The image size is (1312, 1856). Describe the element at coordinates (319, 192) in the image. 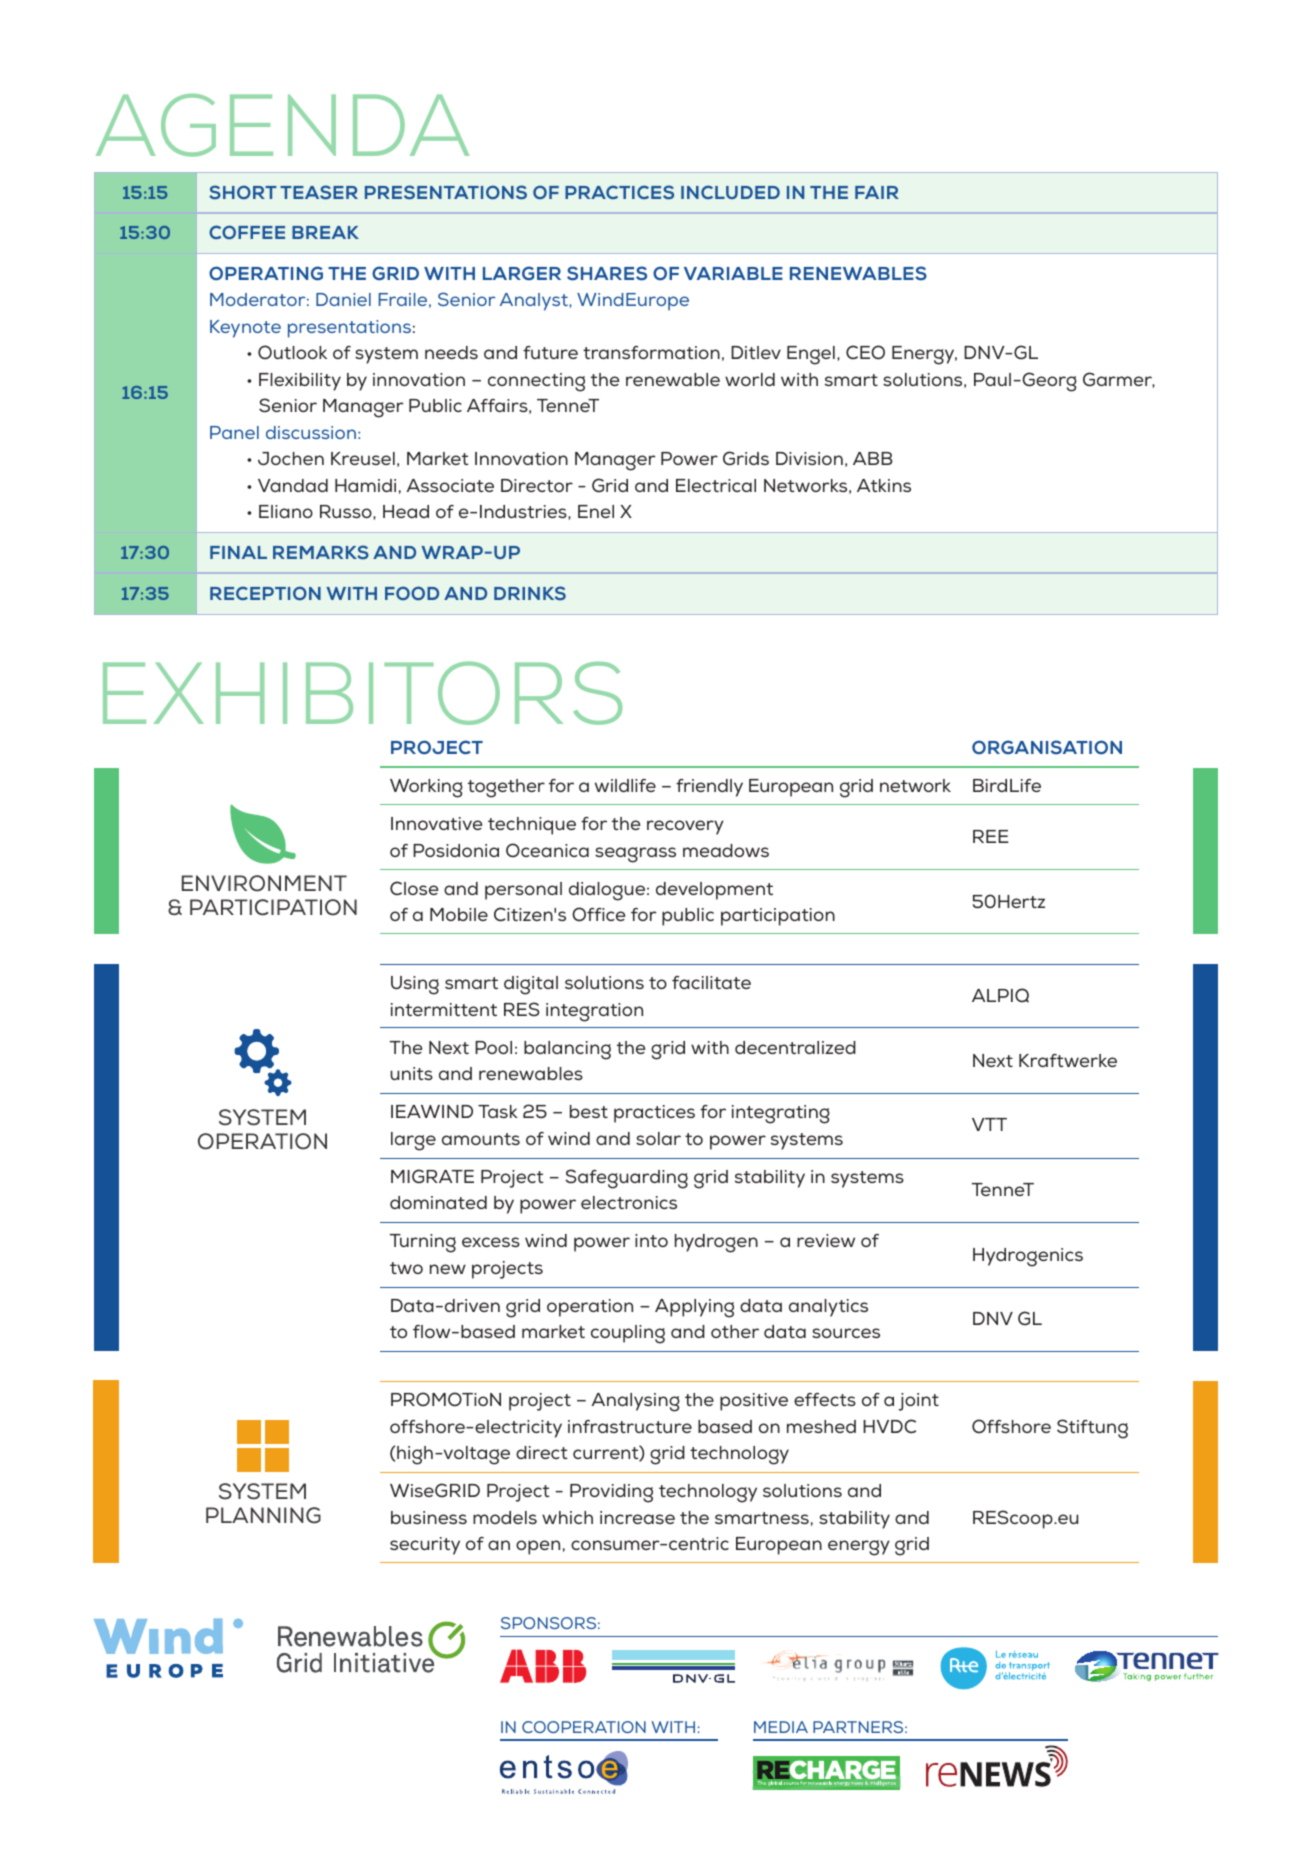

I see `TEASER` at that location.
